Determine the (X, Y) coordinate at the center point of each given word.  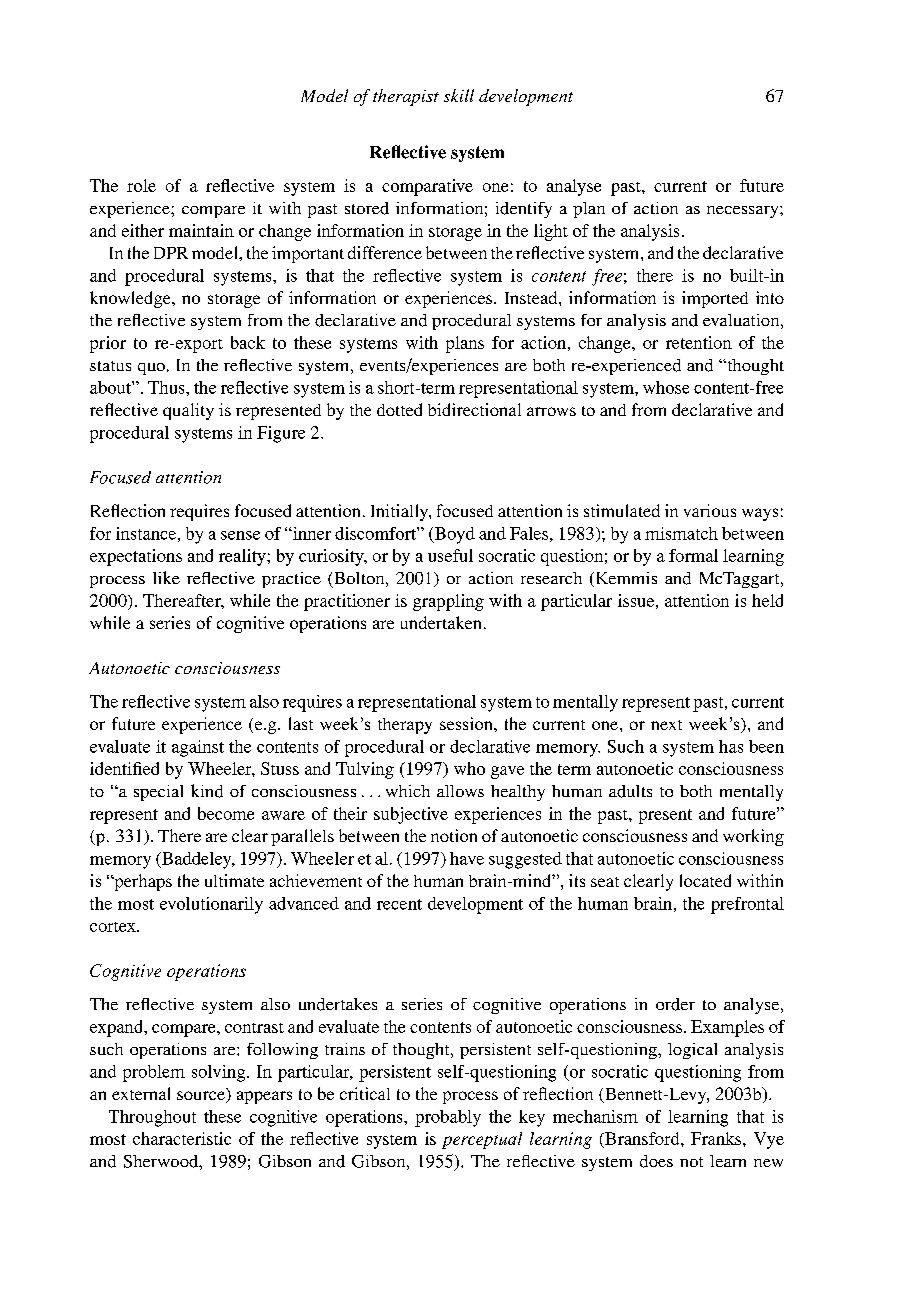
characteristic (182, 1138)
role (141, 185)
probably (448, 1118)
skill (459, 95)
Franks (717, 1138)
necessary (744, 212)
